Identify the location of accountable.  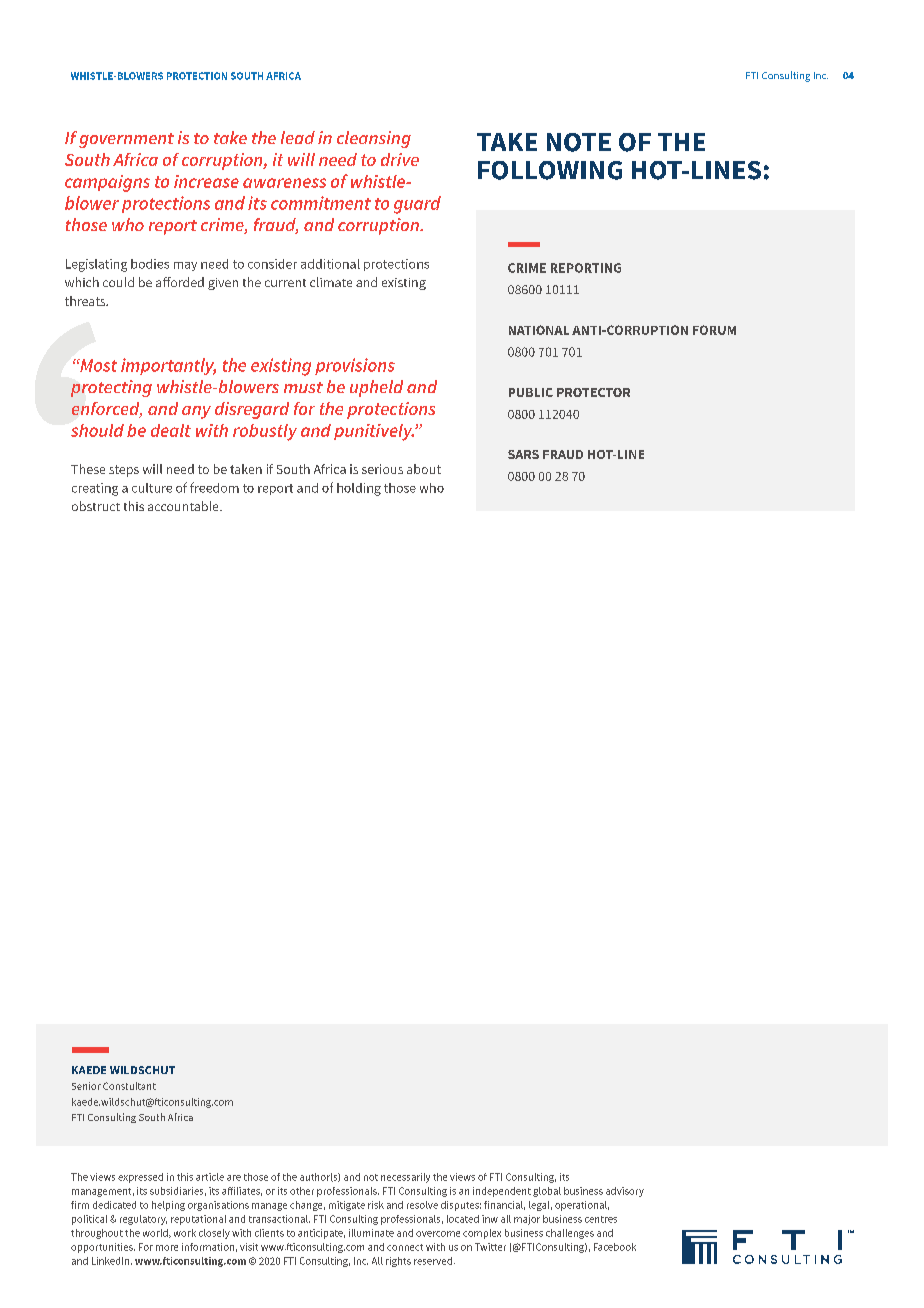
(184, 506).
